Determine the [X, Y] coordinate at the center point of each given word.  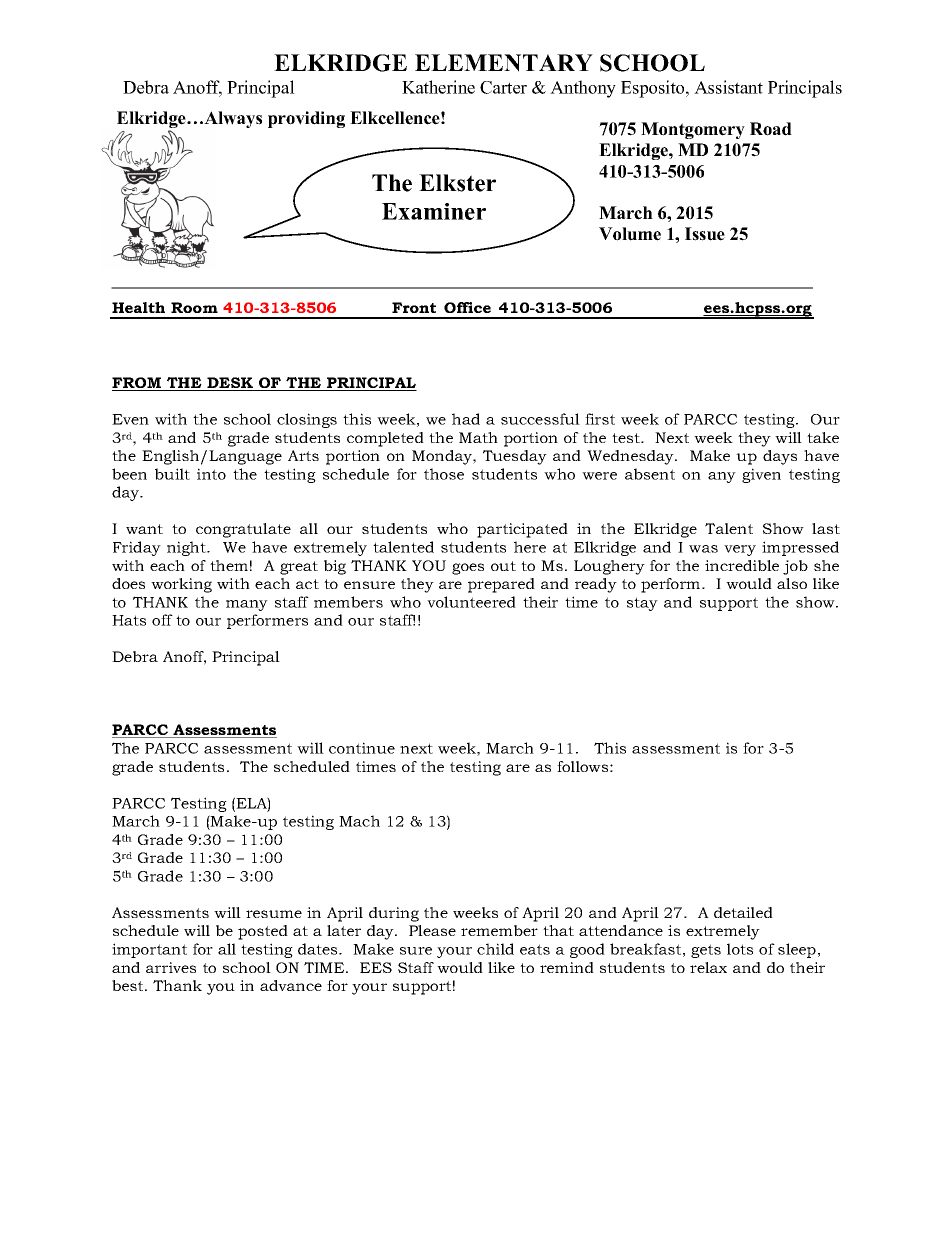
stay [642, 604]
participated [522, 530]
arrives [171, 967]
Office [467, 307]
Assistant [728, 87]
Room [194, 307]
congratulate [243, 530]
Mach [359, 821]
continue [362, 748]
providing [306, 119]
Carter [503, 87]
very [740, 550]
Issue [705, 234]
